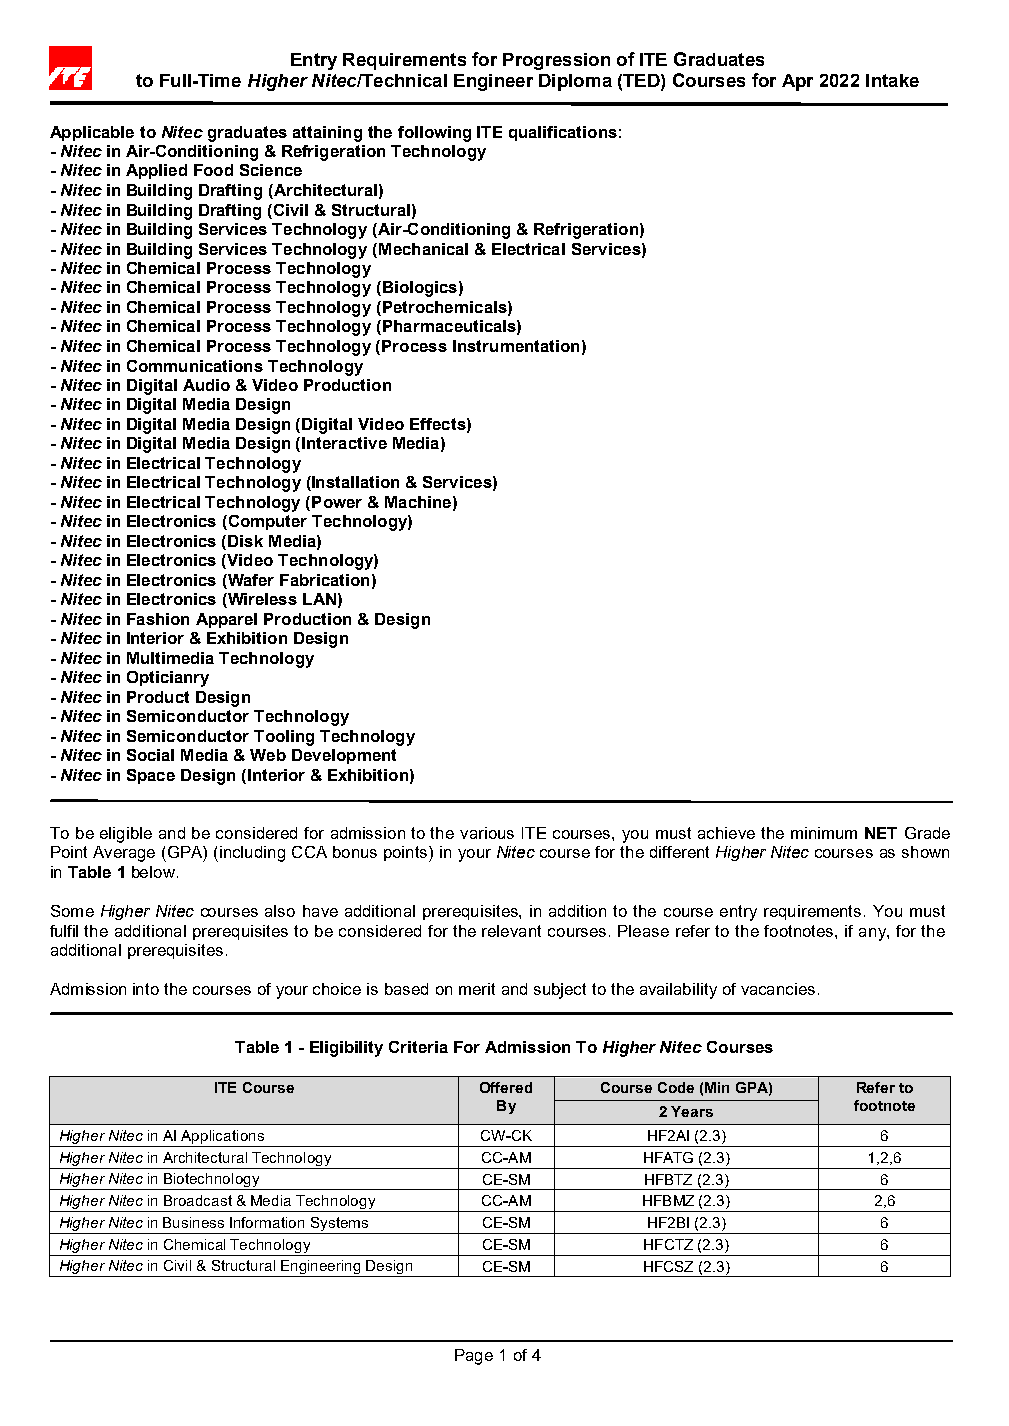  Describe the element at coordinates (797, 82) in the page. I see `Apr` at that location.
